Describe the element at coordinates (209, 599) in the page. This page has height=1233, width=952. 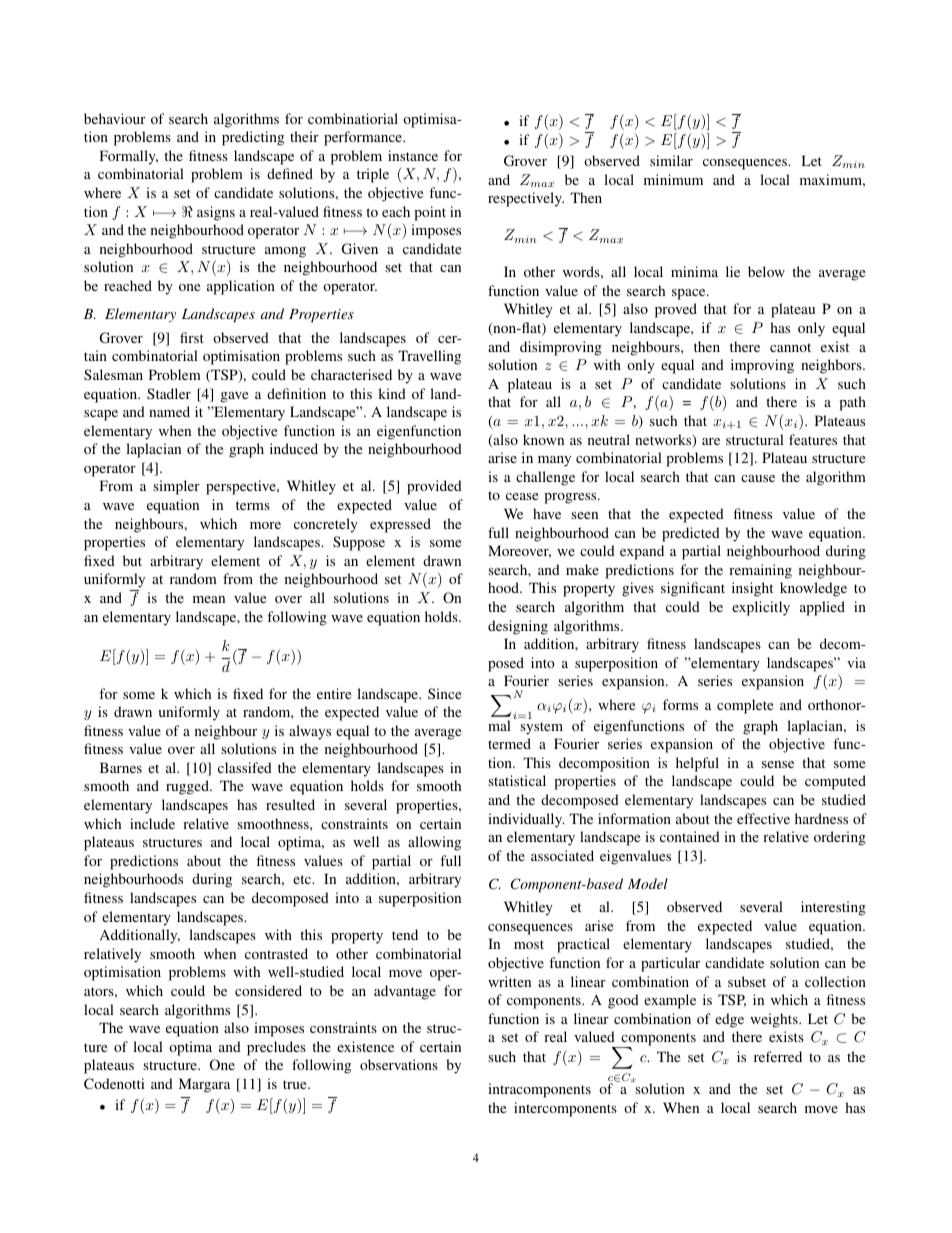
I see `mean` at that location.
